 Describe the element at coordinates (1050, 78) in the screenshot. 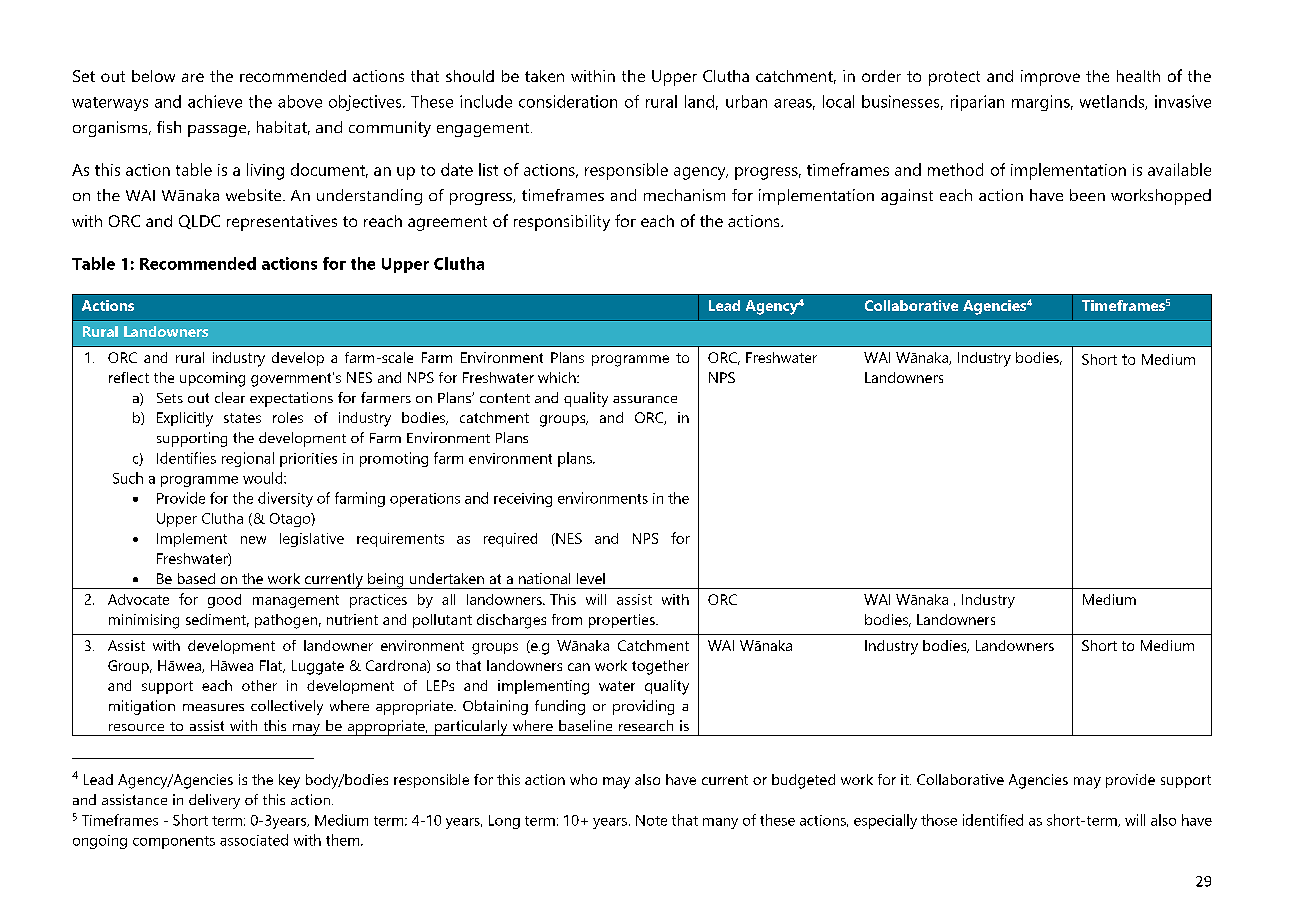

I see `improve` at that location.
